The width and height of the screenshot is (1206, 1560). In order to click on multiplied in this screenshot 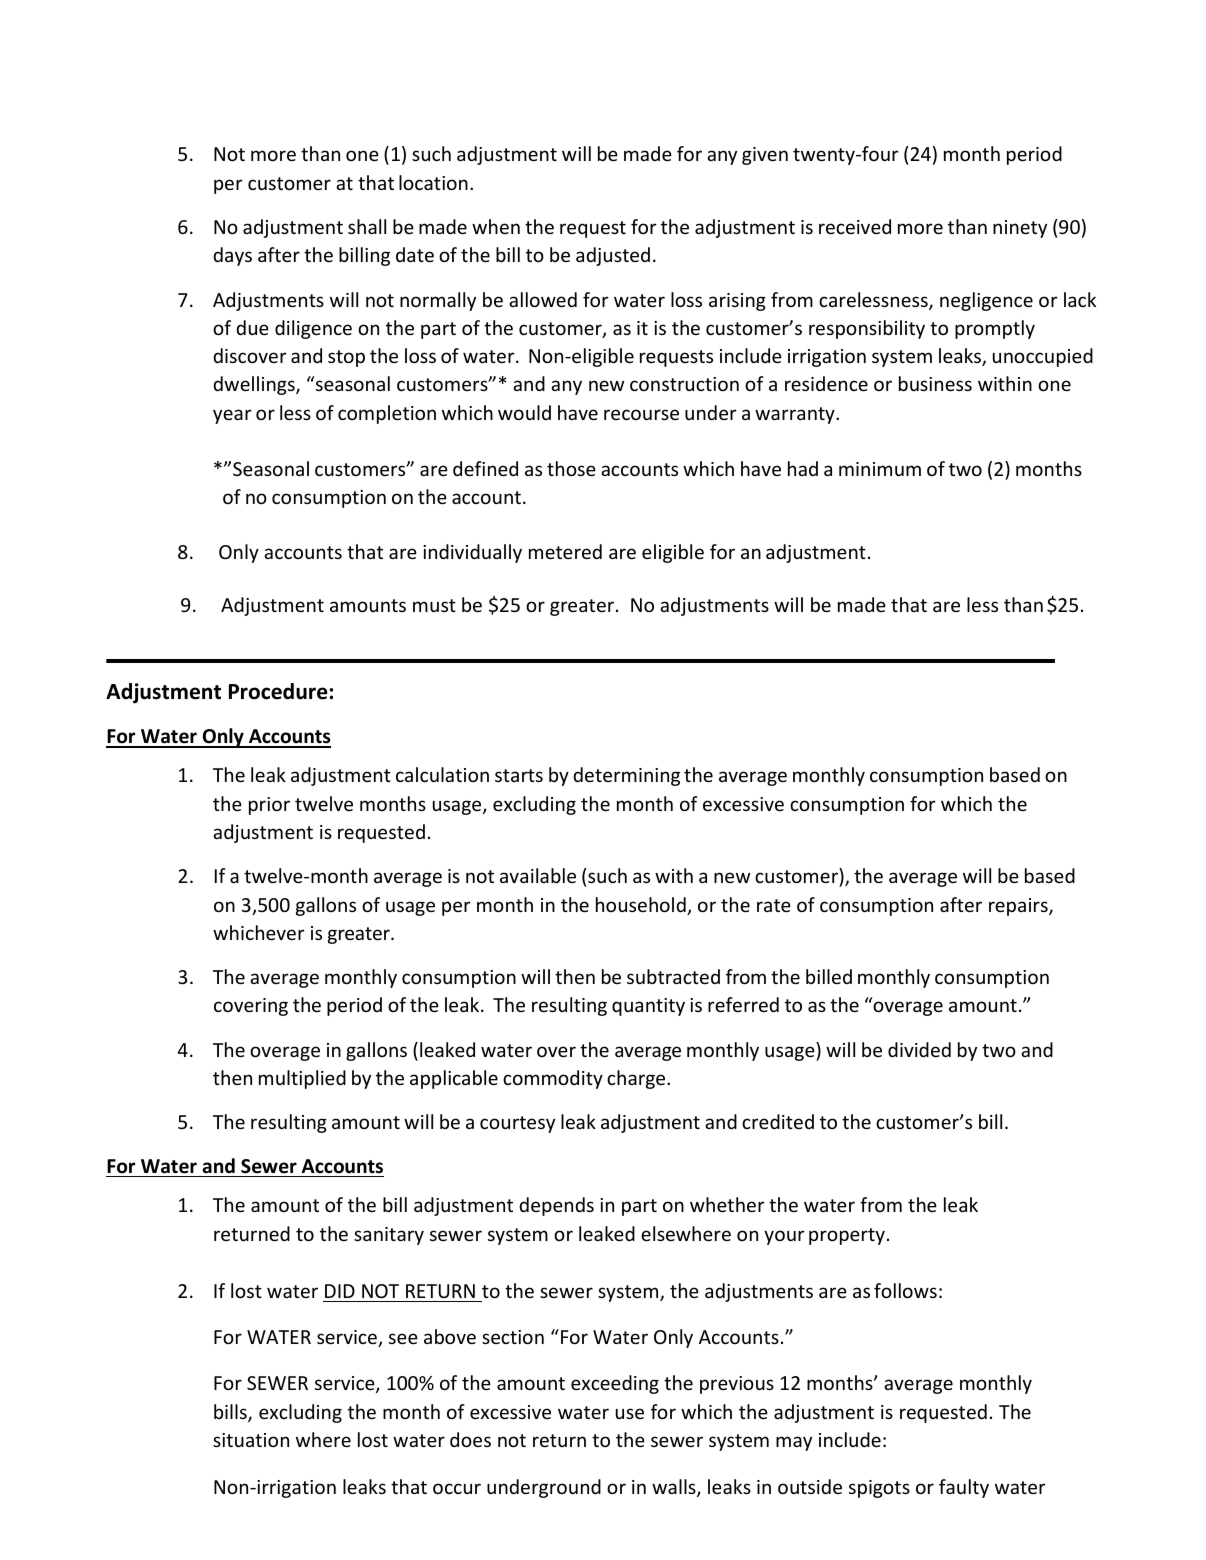, I will do `click(302, 1079)`.
